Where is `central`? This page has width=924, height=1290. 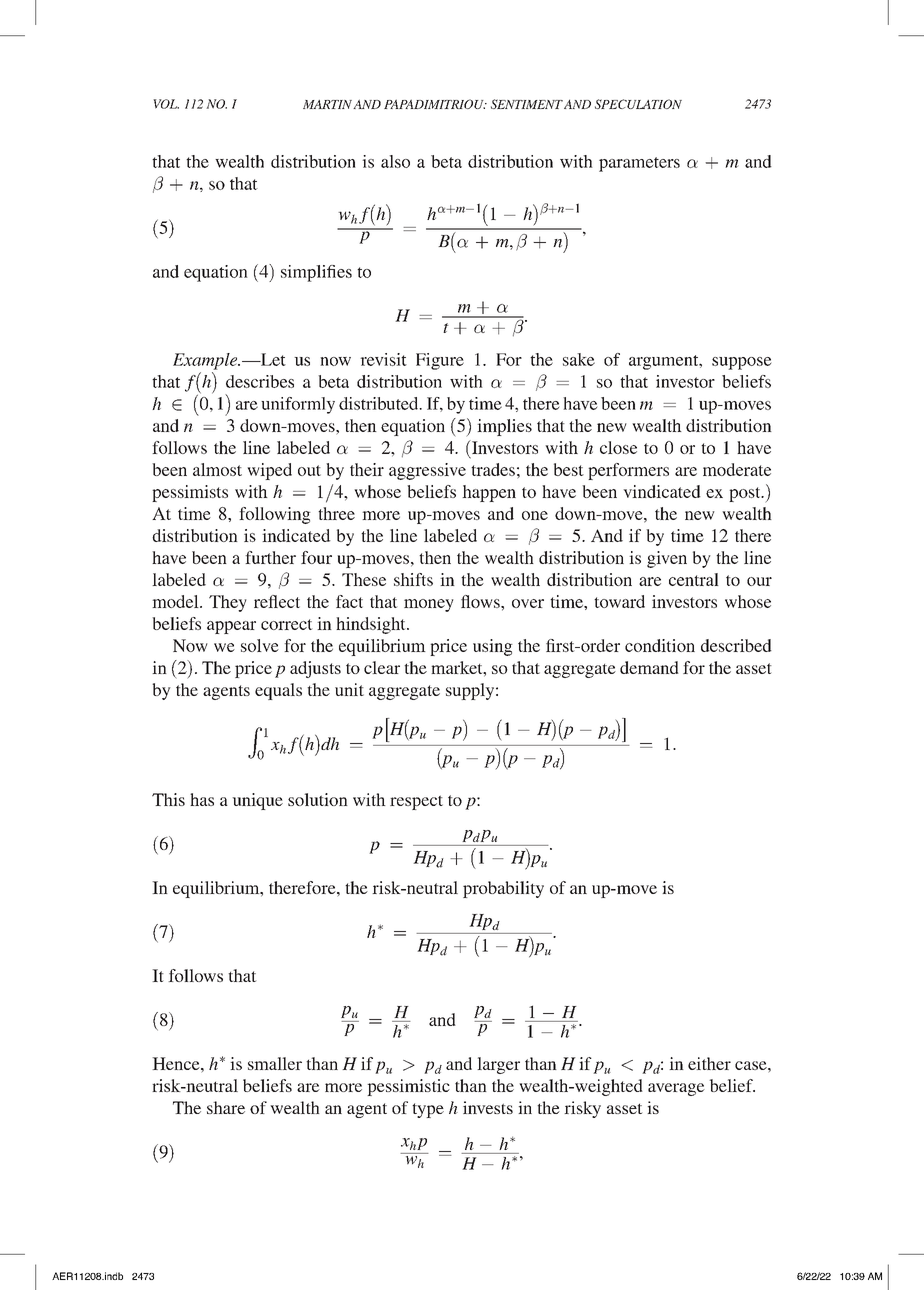 central is located at coordinates (694, 579).
